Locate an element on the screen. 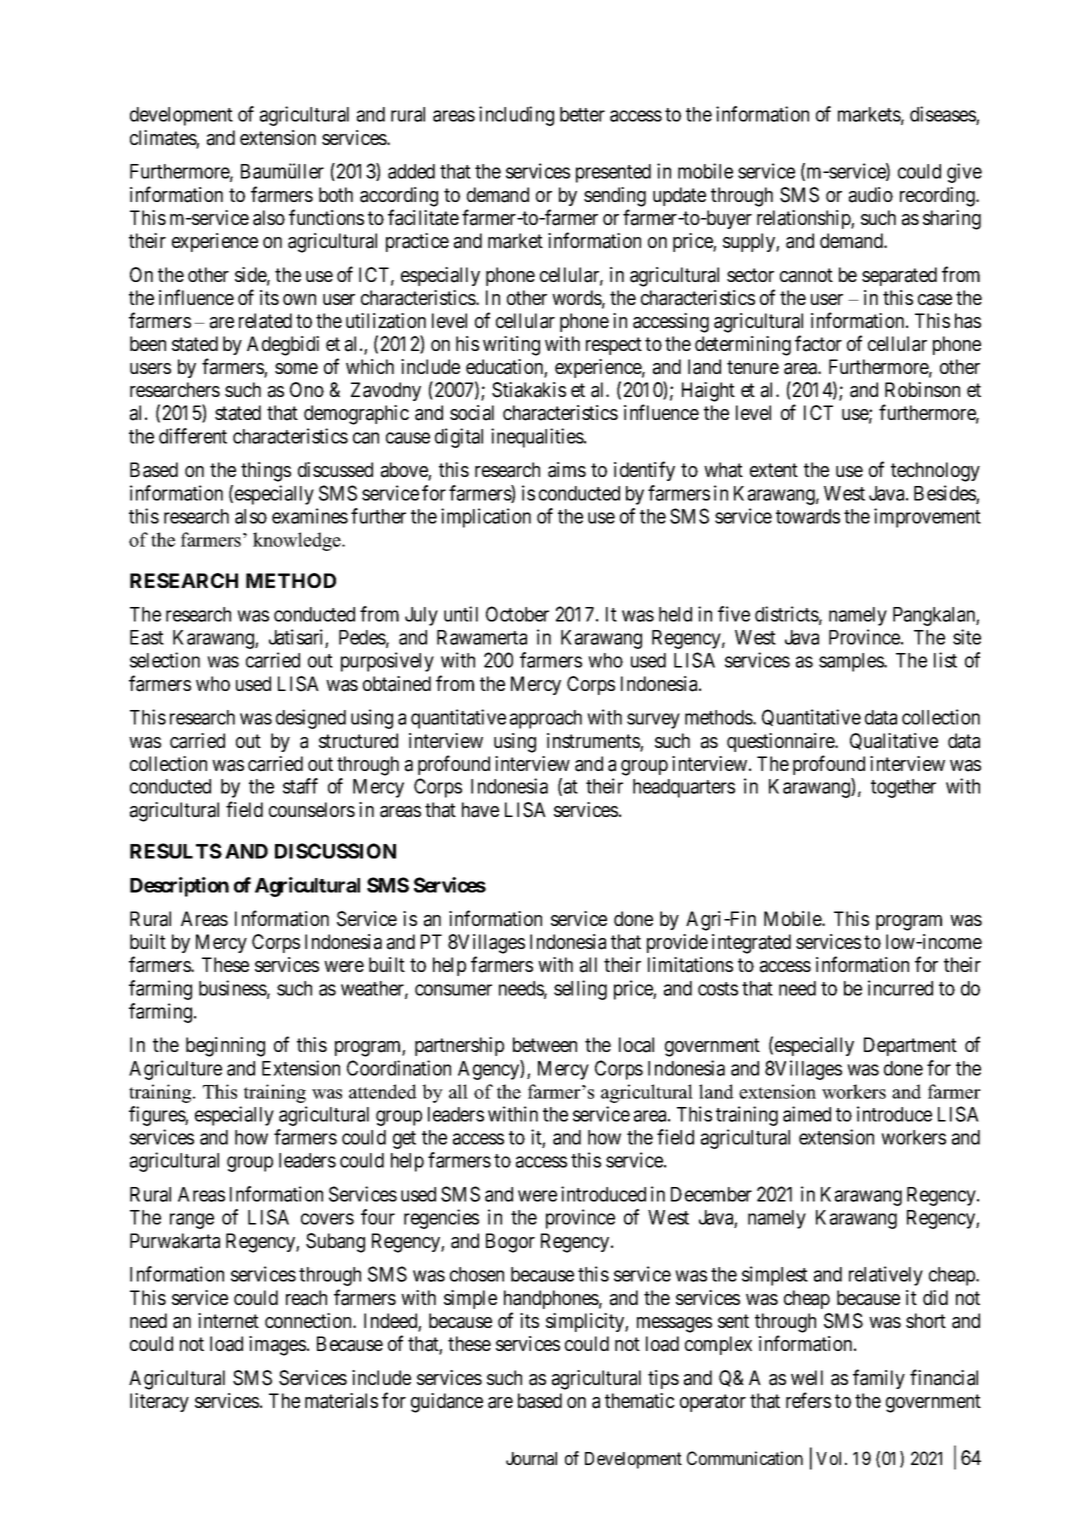 Image resolution: width=1084 pixels, height=1534 pixels. both is located at coordinates (336, 194).
